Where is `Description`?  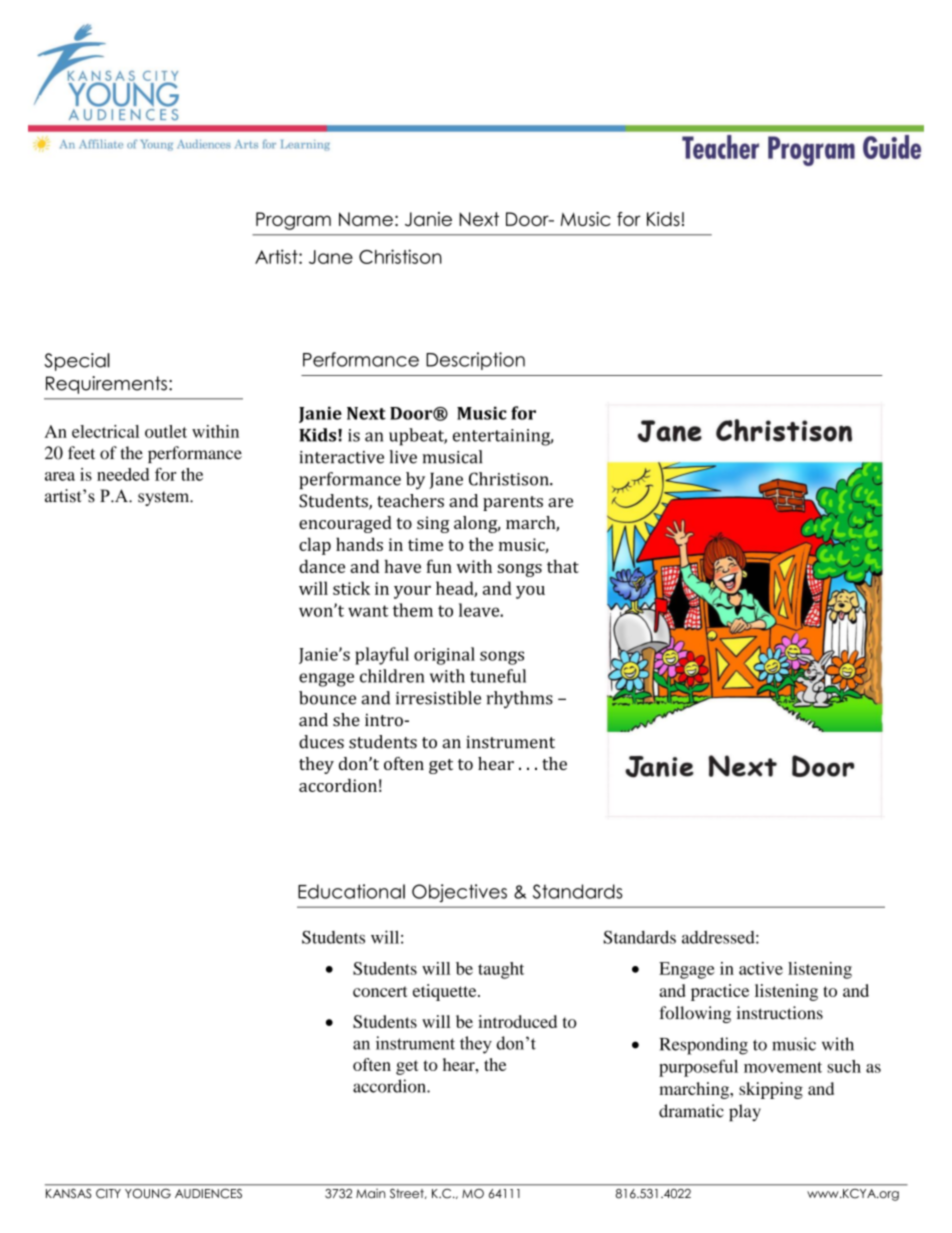
Description is located at coordinates (475, 361).
